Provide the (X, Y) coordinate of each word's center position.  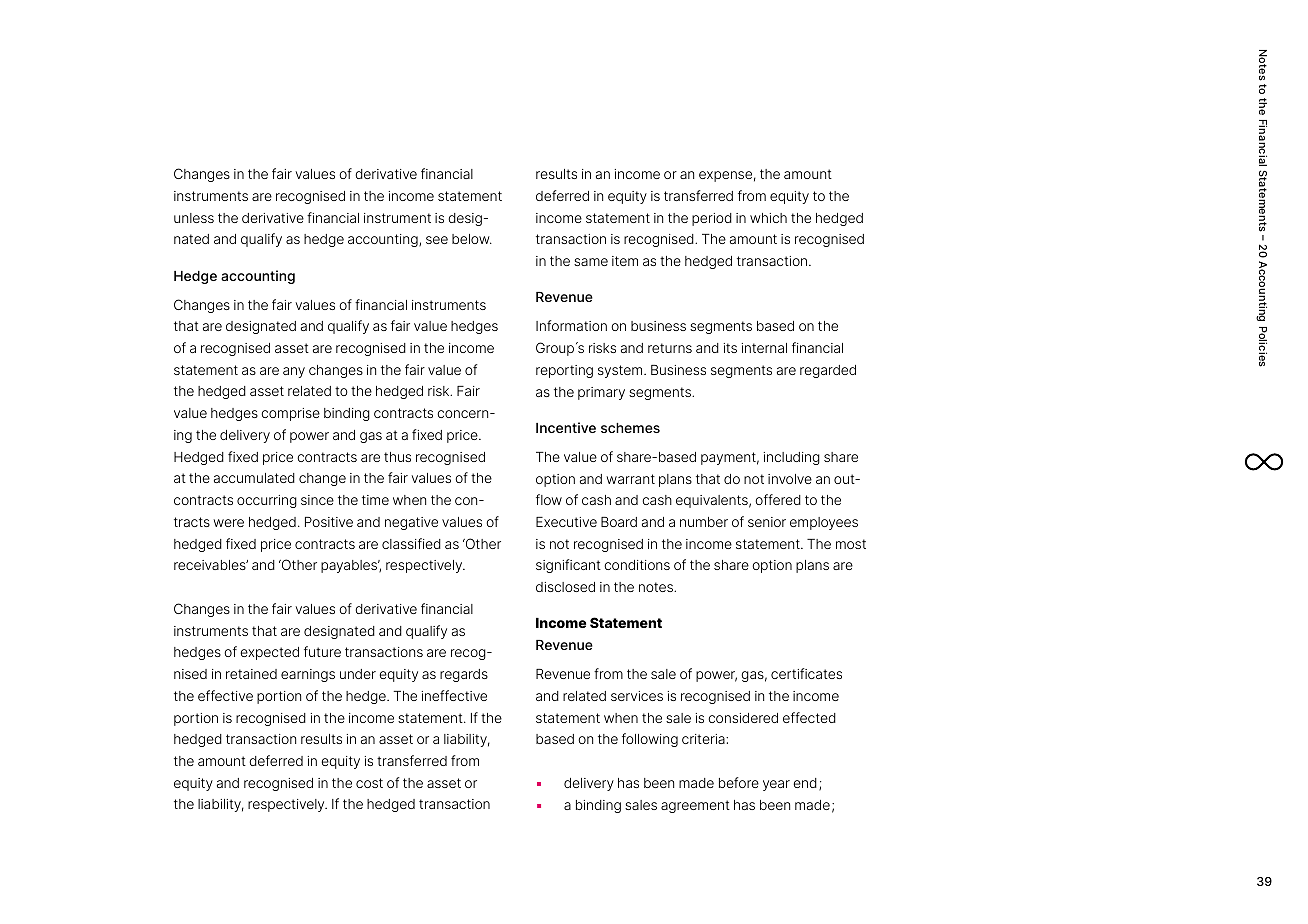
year (776, 785)
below (472, 239)
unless (194, 218)
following (650, 740)
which (768, 218)
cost (369, 783)
